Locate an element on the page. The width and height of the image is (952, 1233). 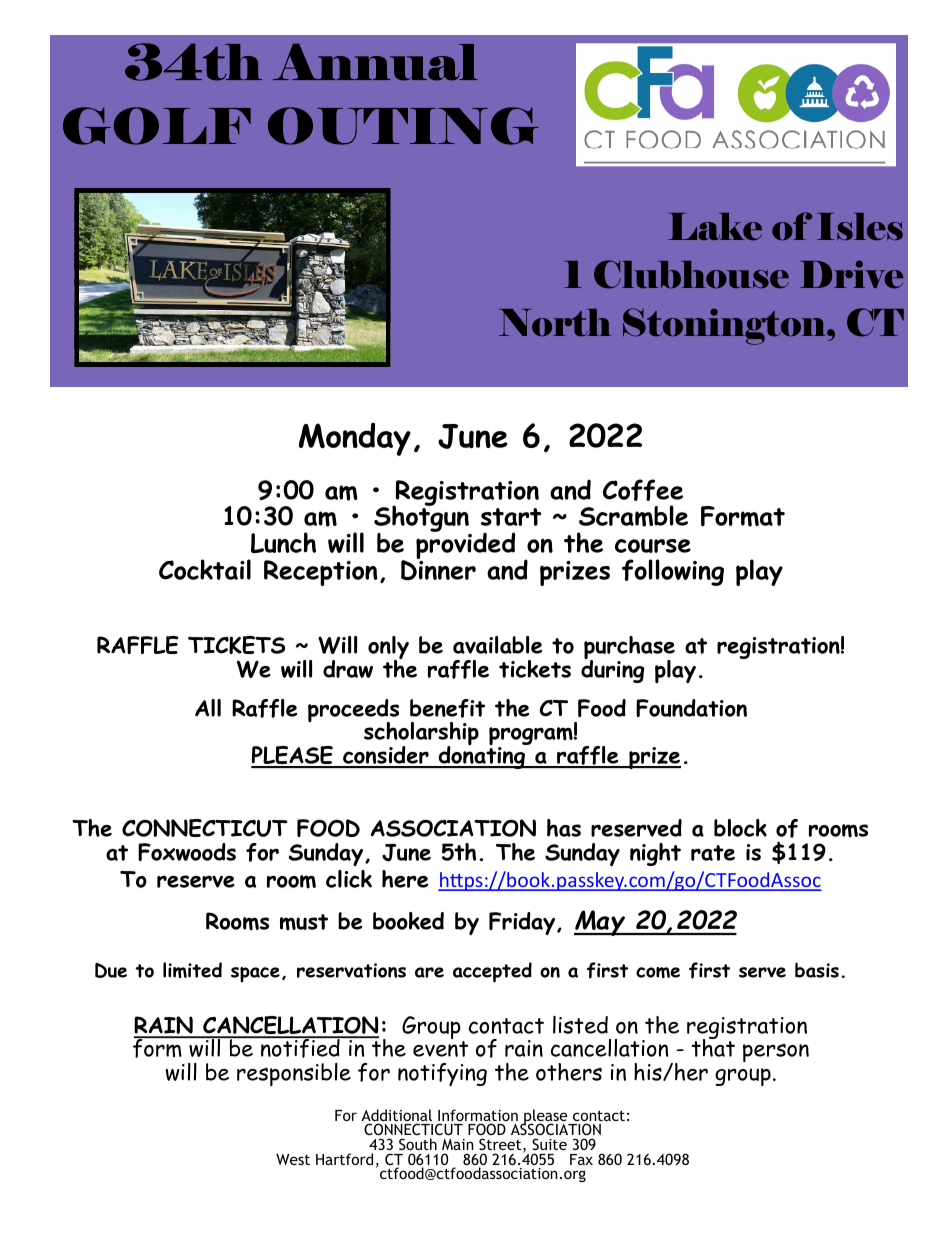
Cocktail is located at coordinates (205, 569).
